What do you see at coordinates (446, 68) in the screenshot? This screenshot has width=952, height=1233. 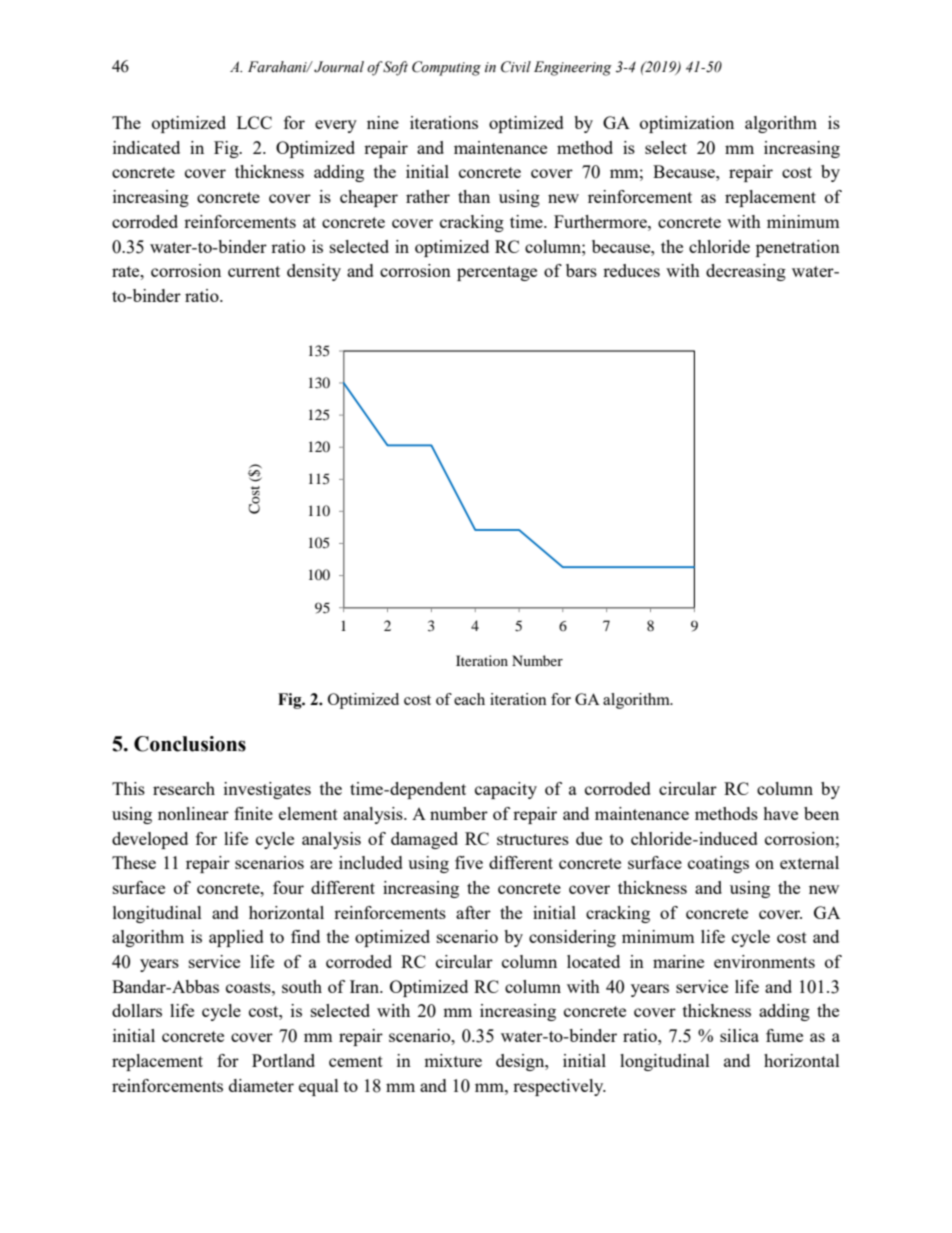 I see `Computing` at bounding box center [446, 68].
